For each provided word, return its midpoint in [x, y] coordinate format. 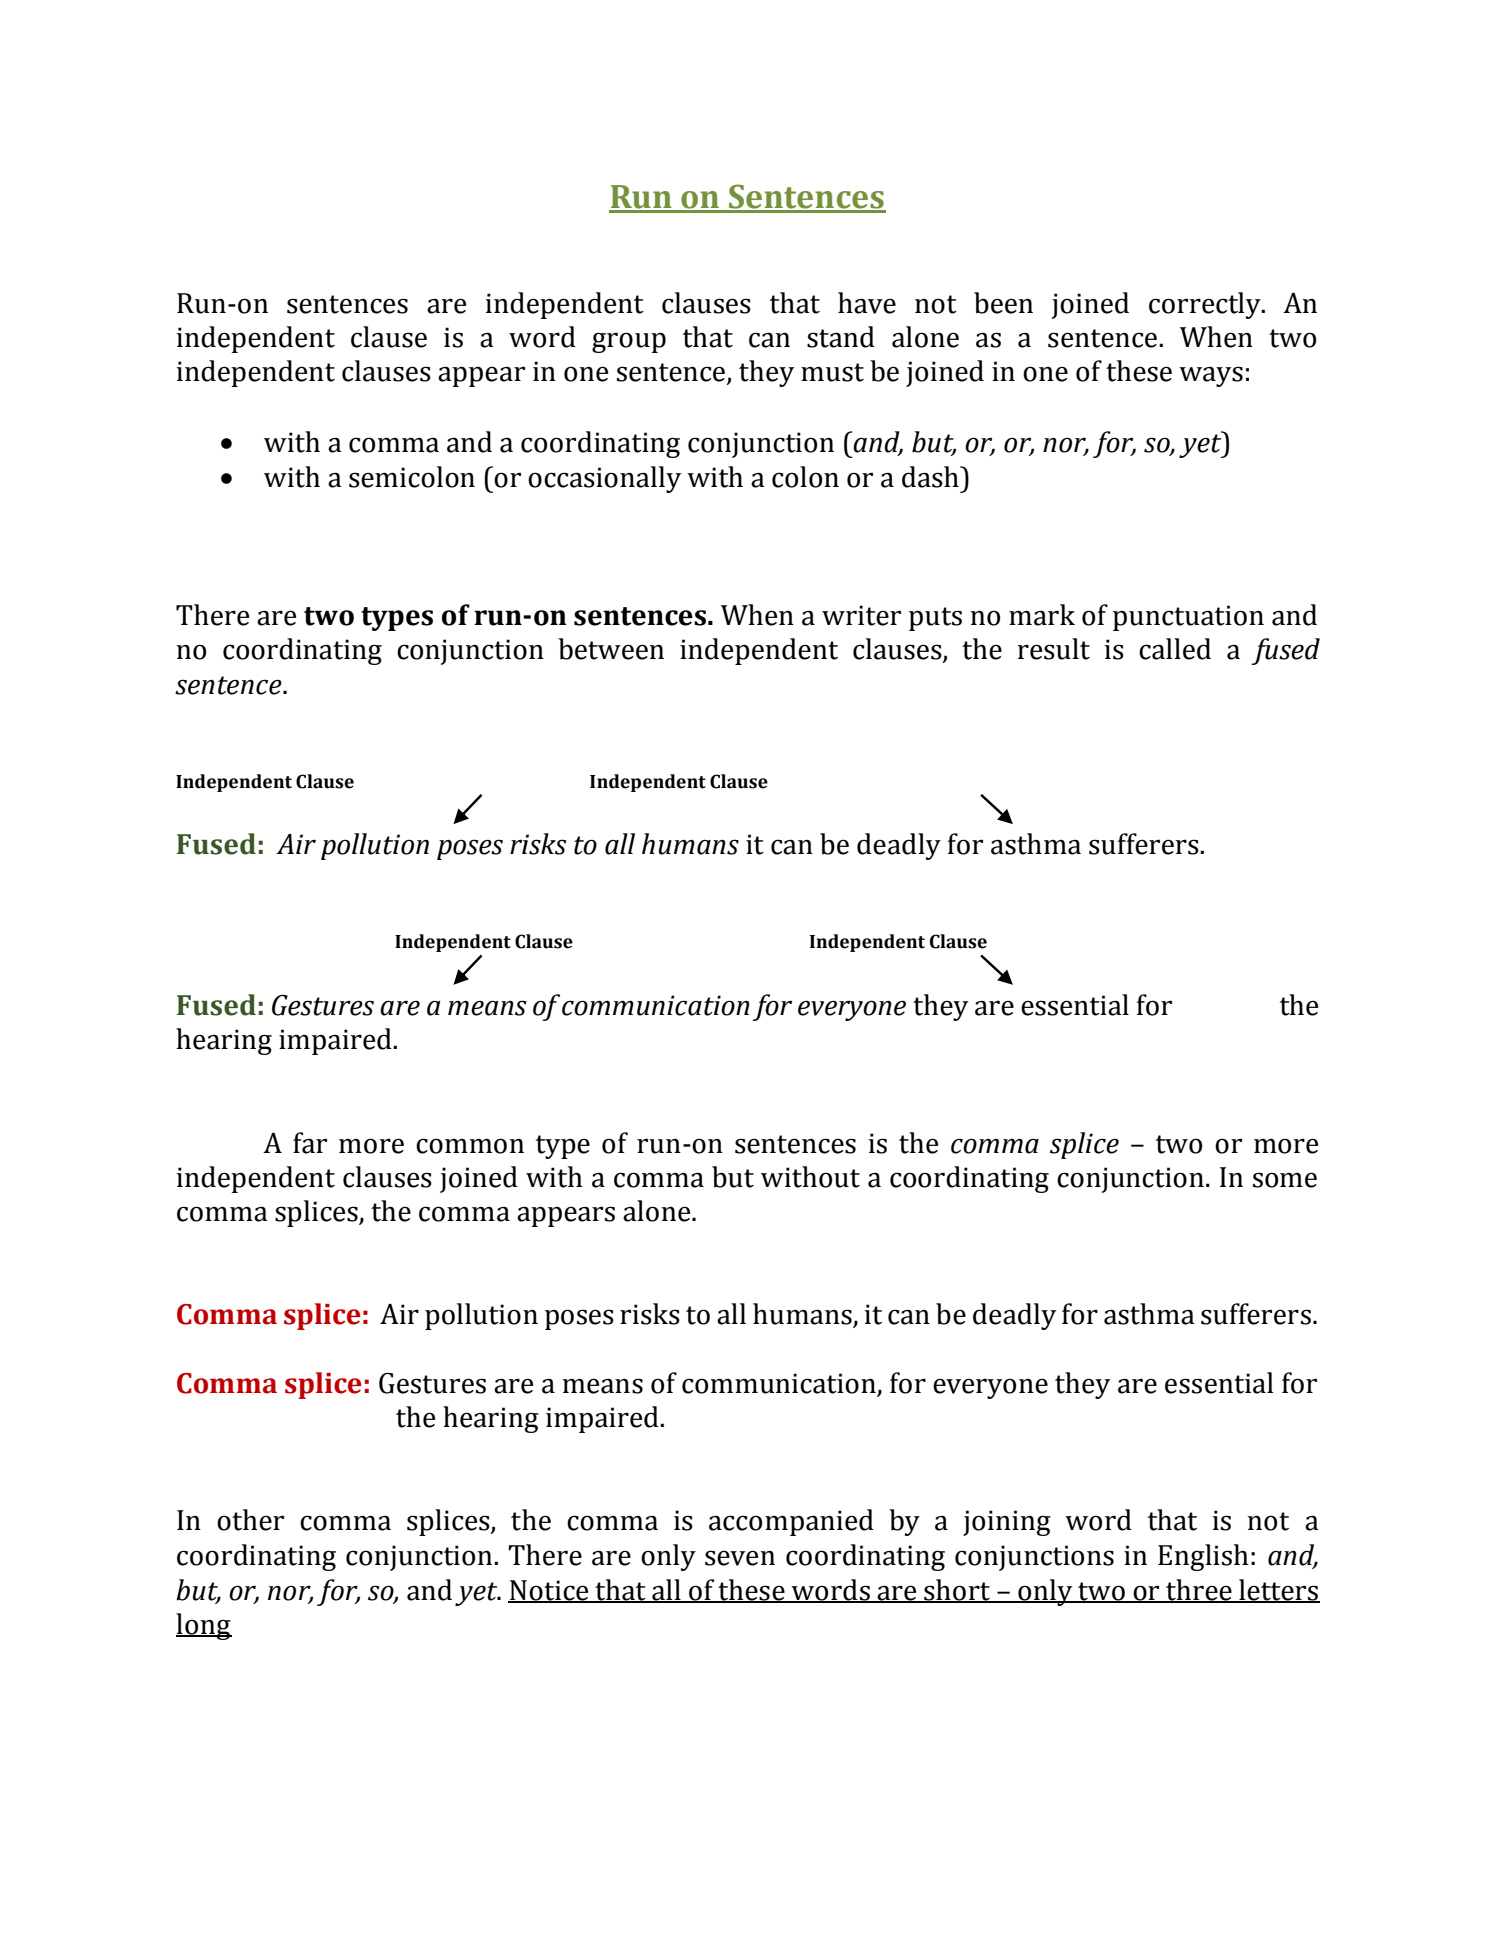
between [611, 649]
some [1285, 1180]
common [470, 1146]
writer [861, 615]
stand [841, 337]
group [629, 342]
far [310, 1143]
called [1175, 649]
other [250, 1520]
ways [1211, 376]
